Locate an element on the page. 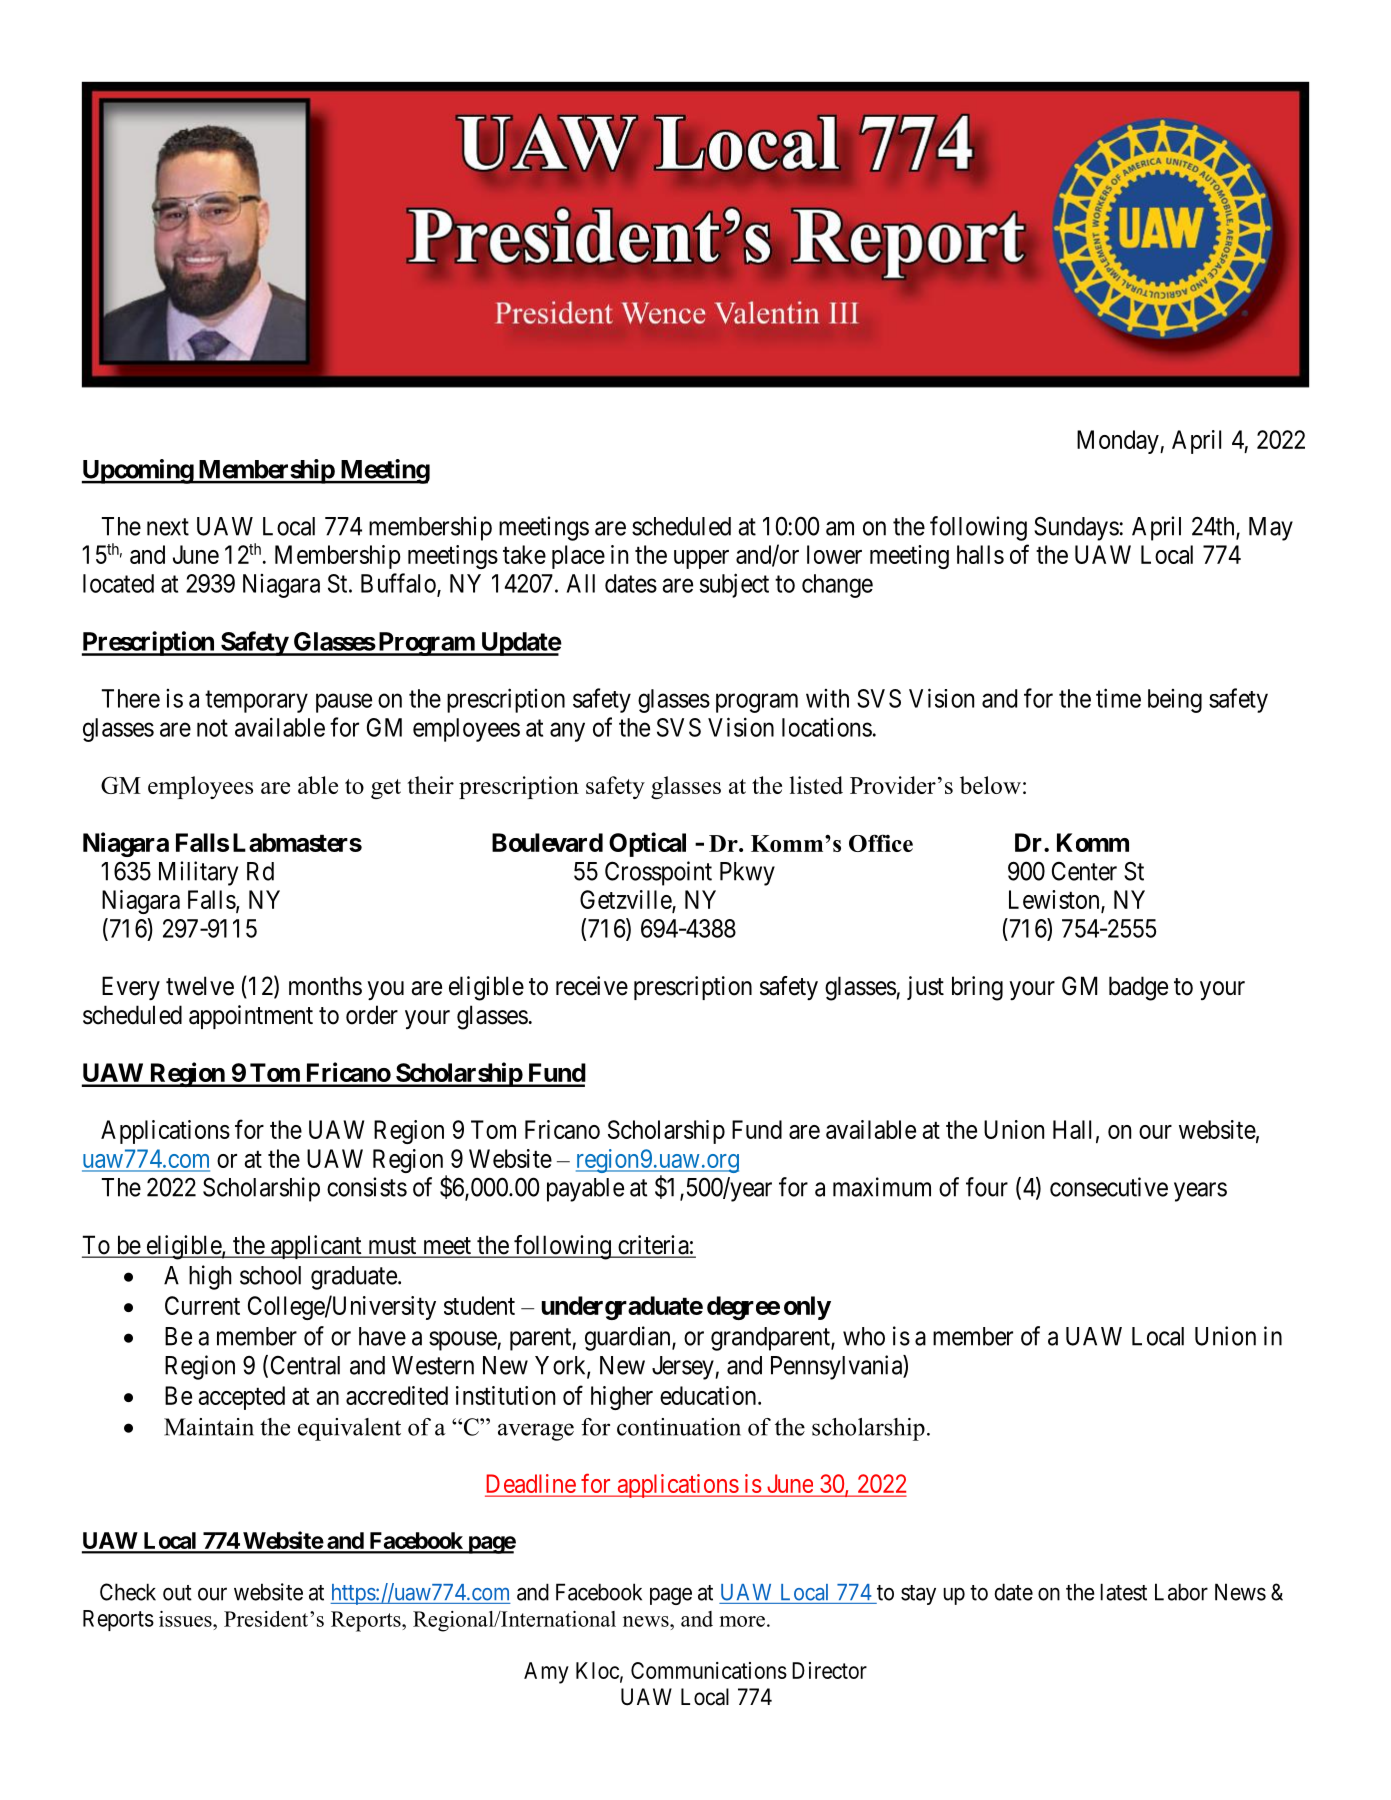 This page has width=1391, height=1800. Crosspoint is located at coordinates (658, 873).
